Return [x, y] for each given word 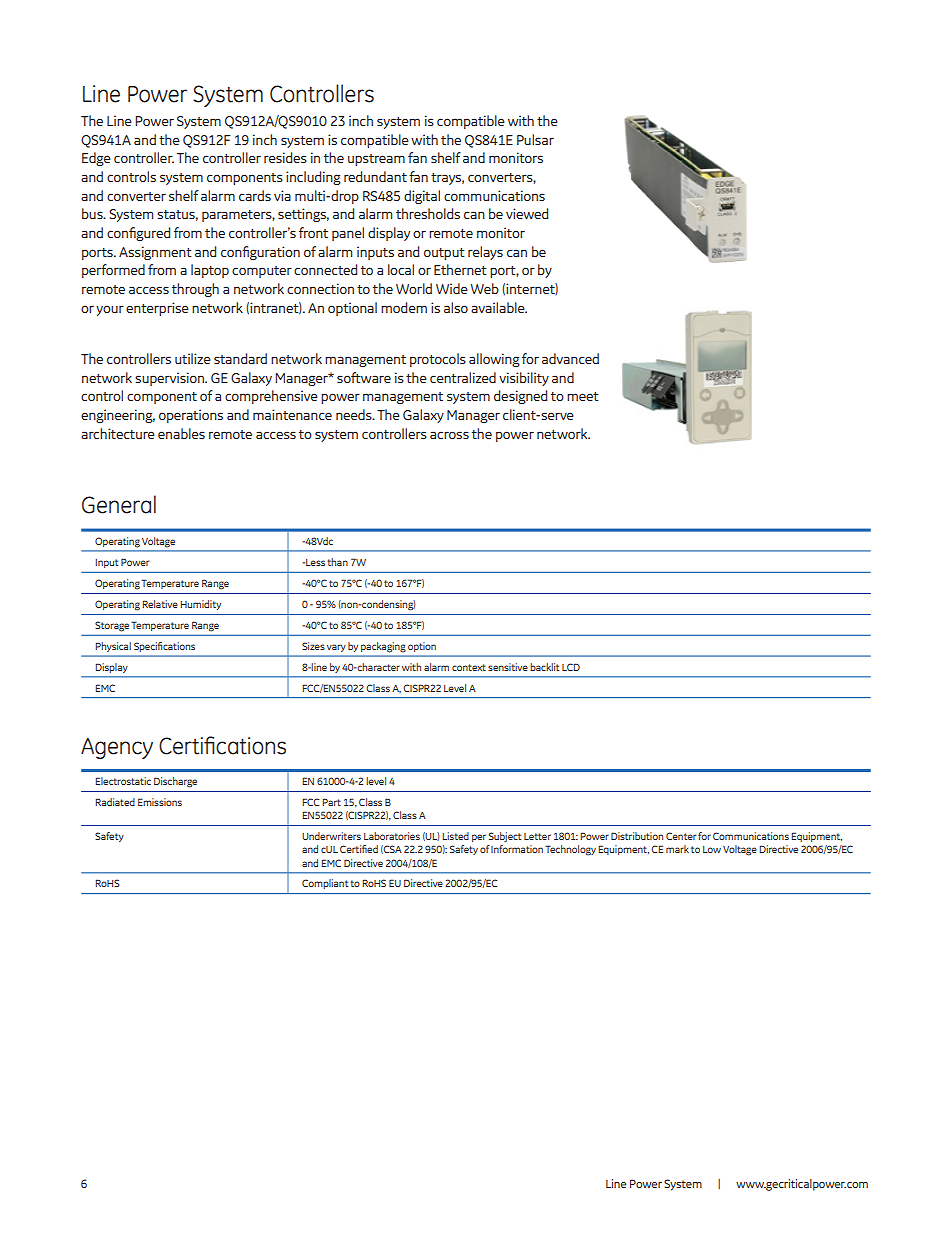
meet [582, 396]
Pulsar [535, 139]
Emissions [160, 802]
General [119, 504]
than [337, 562]
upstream [376, 160]
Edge [96, 159]
